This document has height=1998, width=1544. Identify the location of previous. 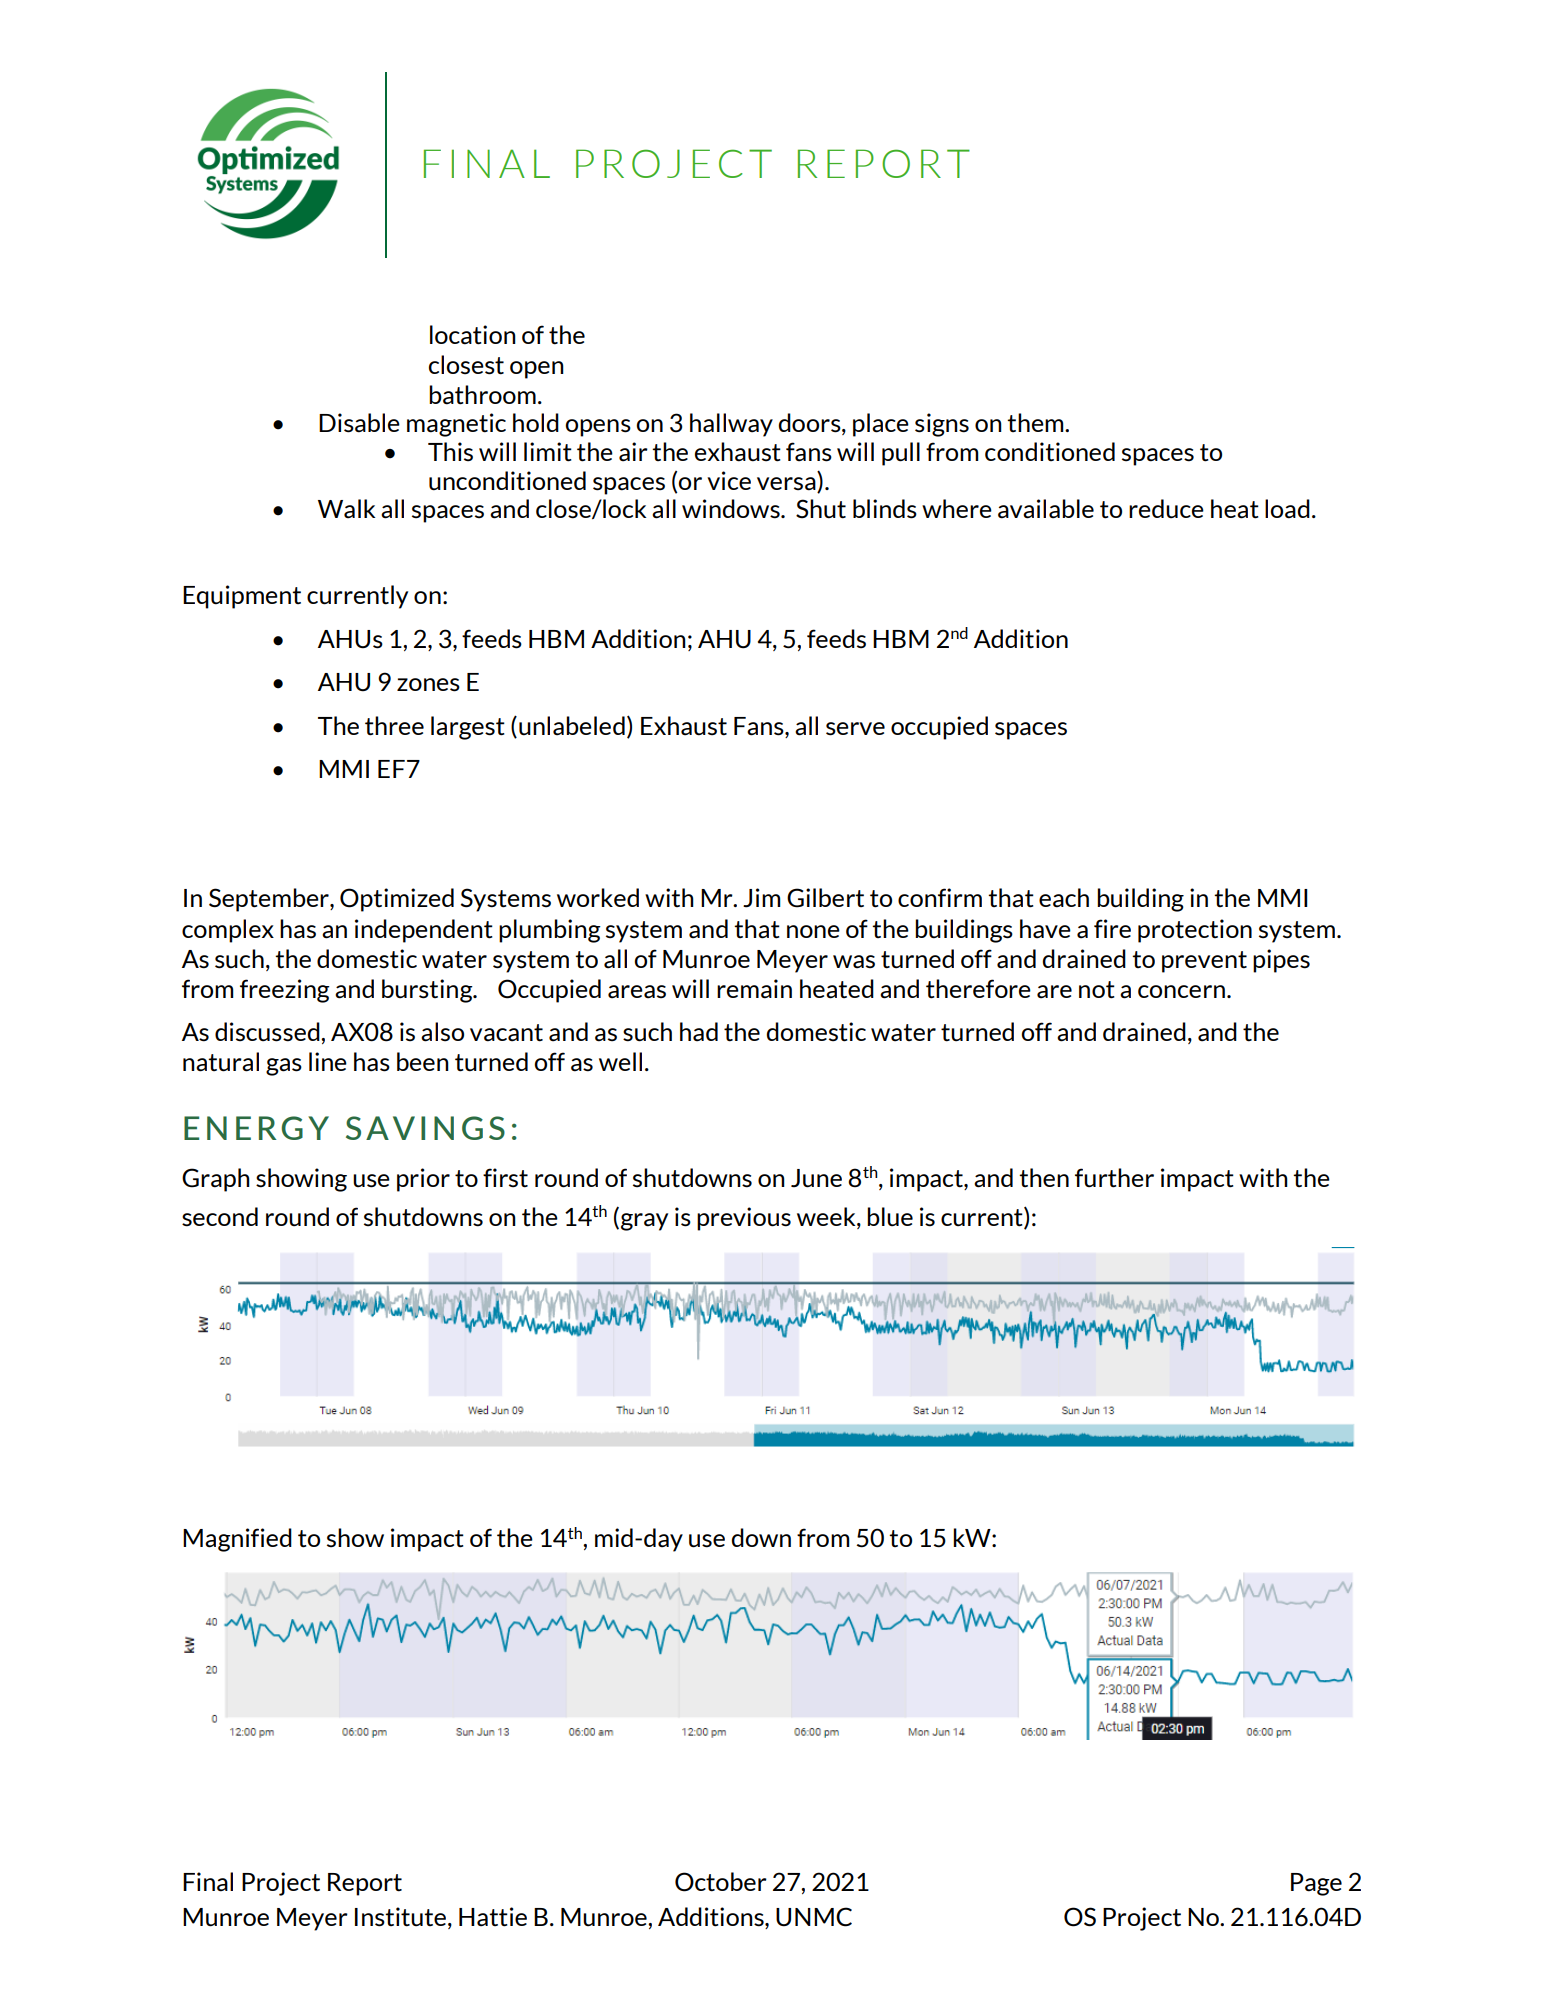
(744, 1219).
